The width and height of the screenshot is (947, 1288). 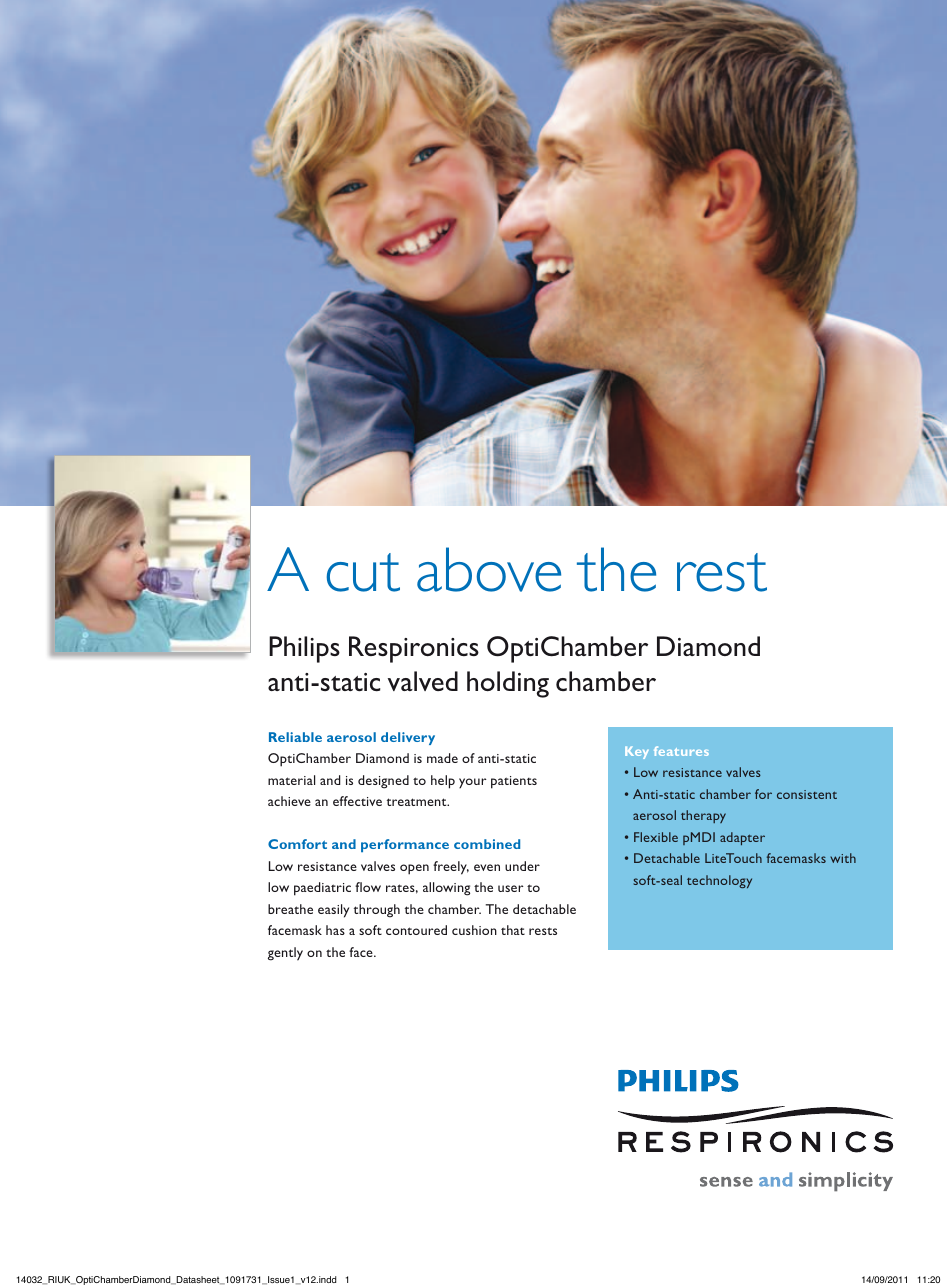 I want to click on performance, so click(x=405, y=845).
